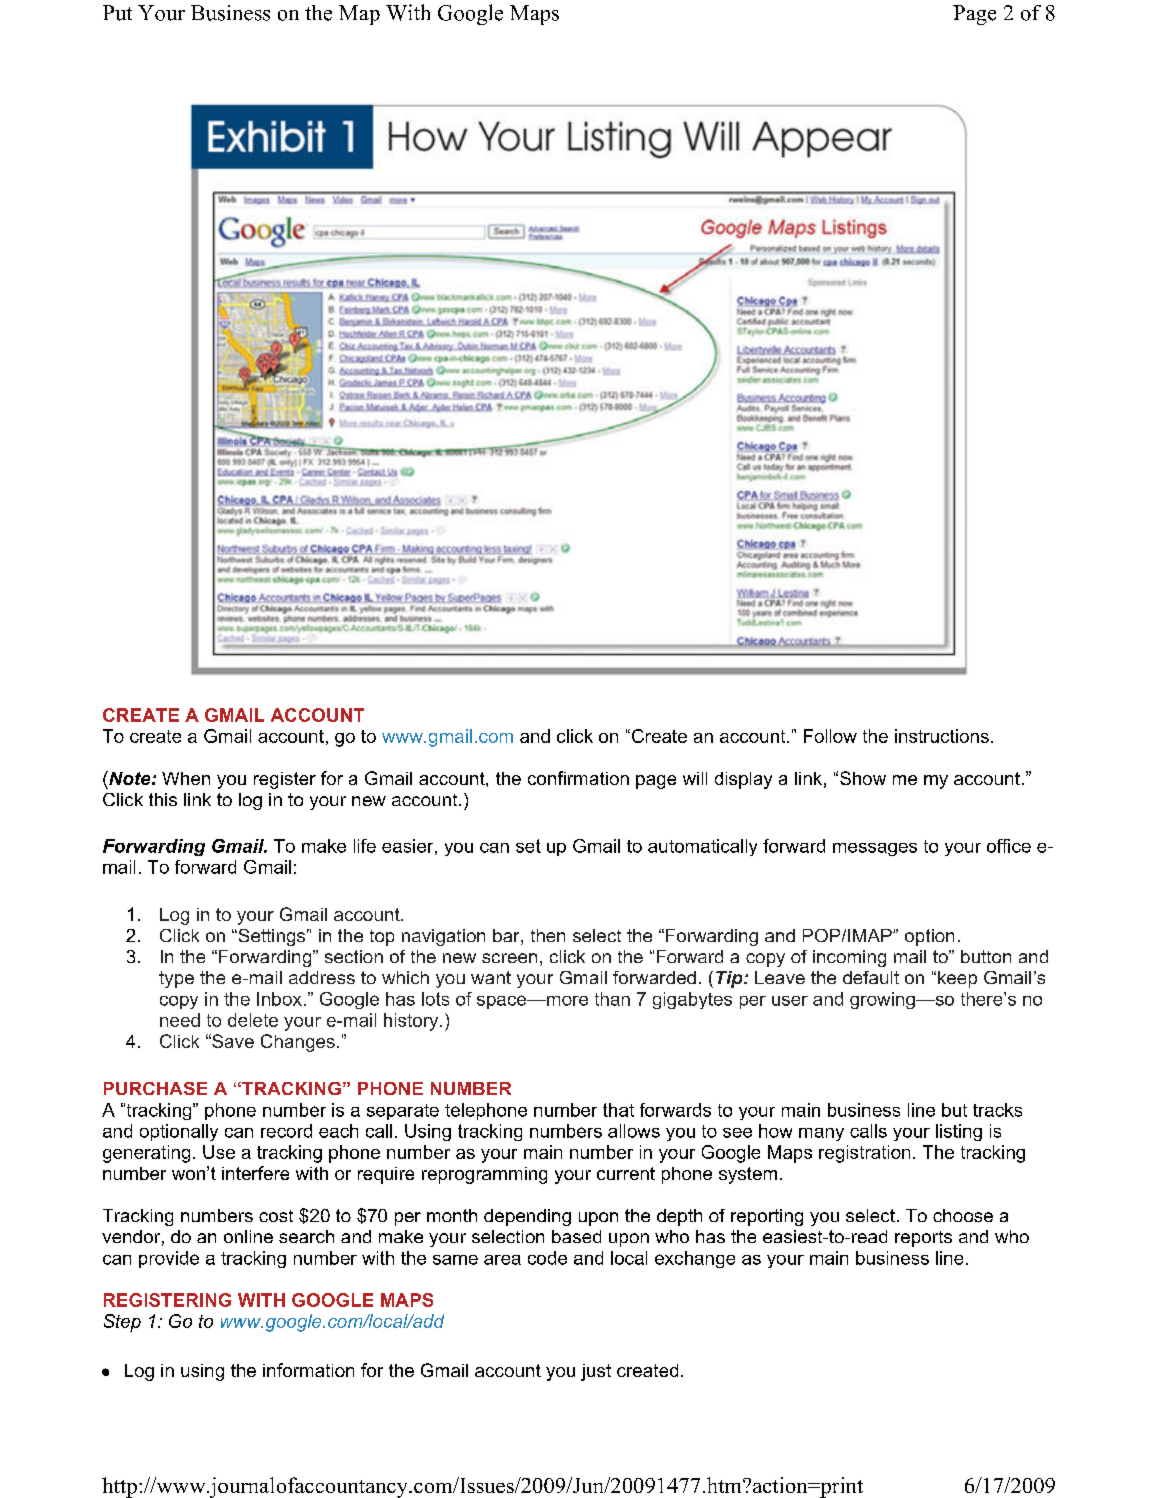 Image resolution: width=1158 pixels, height=1498 pixels. Describe the element at coordinates (942, 736) in the document. I see `instructions` at that location.
